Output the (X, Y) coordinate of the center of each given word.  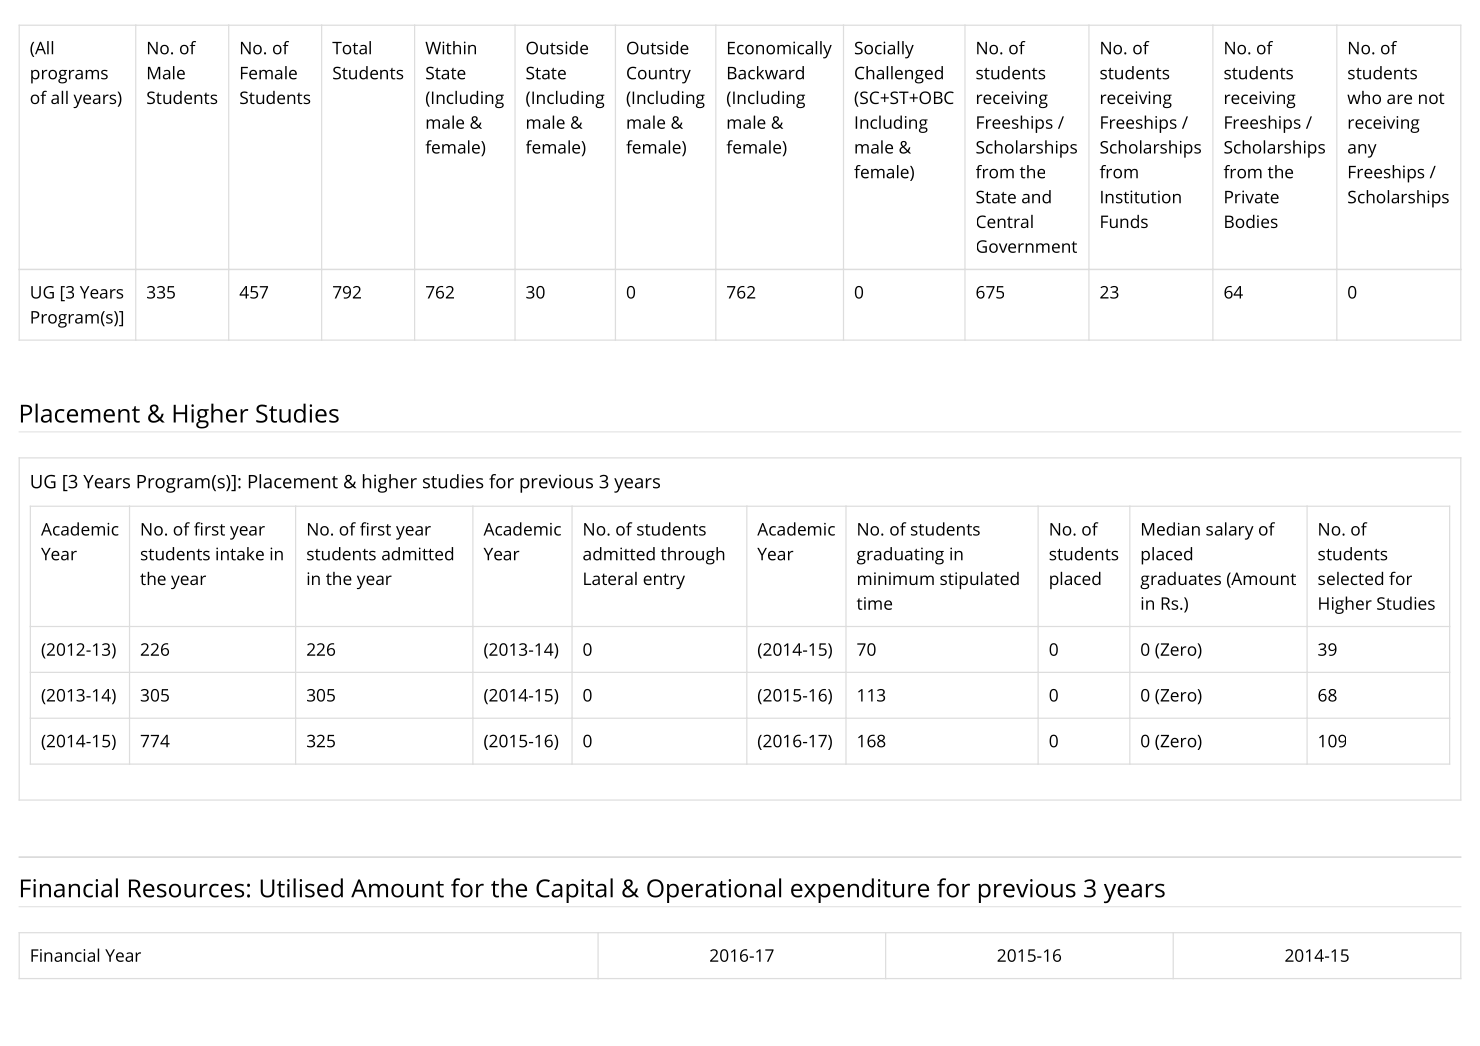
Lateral (610, 578)
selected (1350, 578)
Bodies (1251, 221)
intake (240, 554)
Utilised (301, 888)
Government (1027, 246)
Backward (766, 73)
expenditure (860, 890)
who (1364, 97)
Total (351, 48)
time (874, 603)
